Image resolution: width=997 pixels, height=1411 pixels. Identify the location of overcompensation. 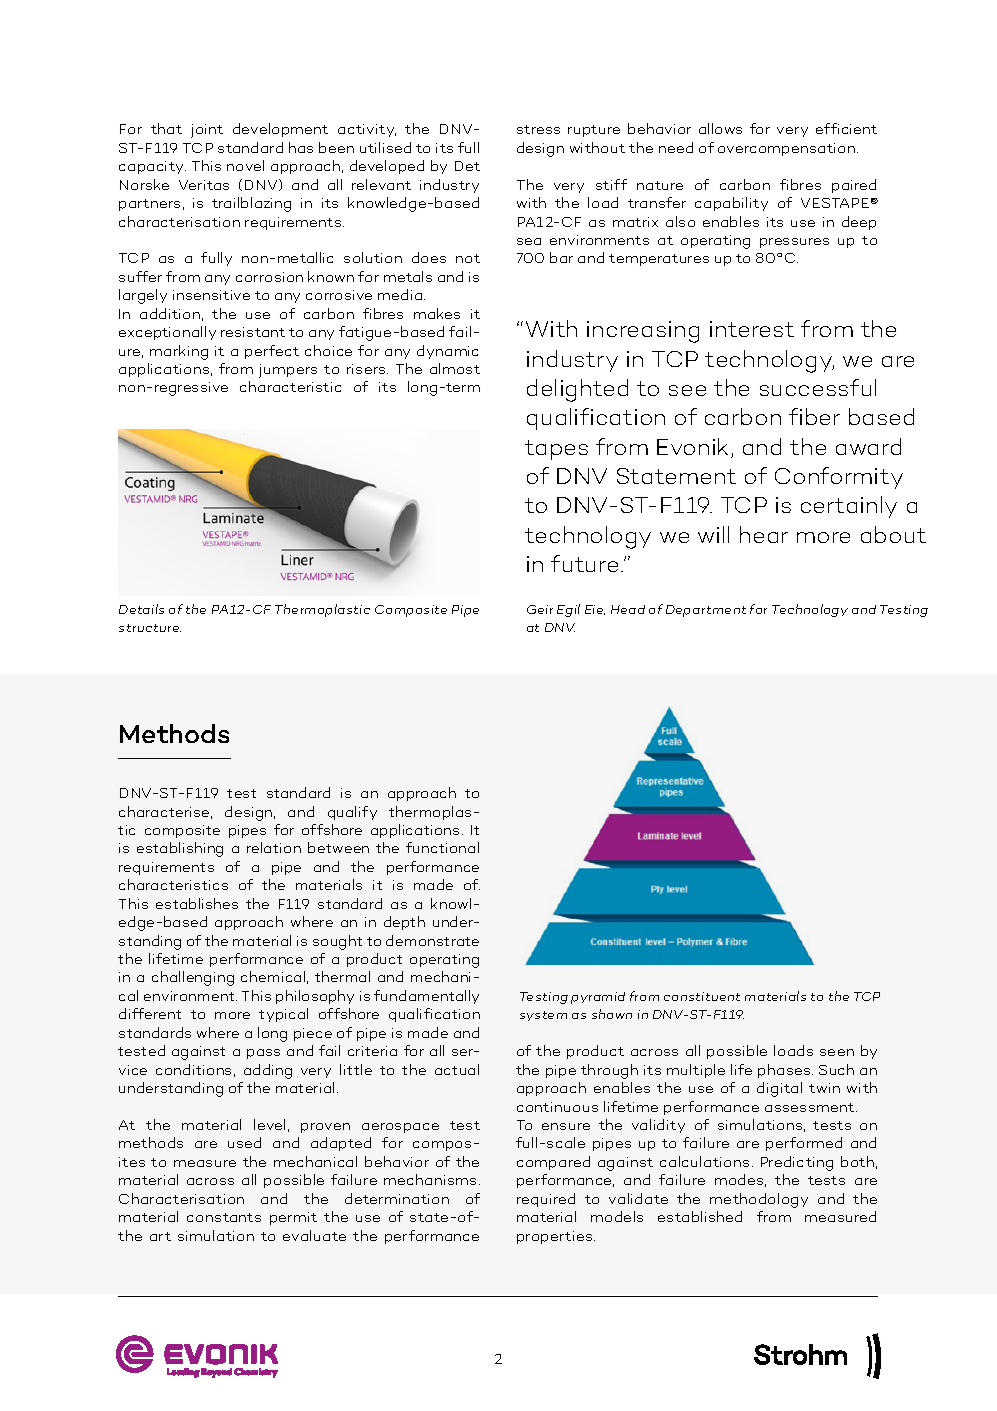
(786, 149).
